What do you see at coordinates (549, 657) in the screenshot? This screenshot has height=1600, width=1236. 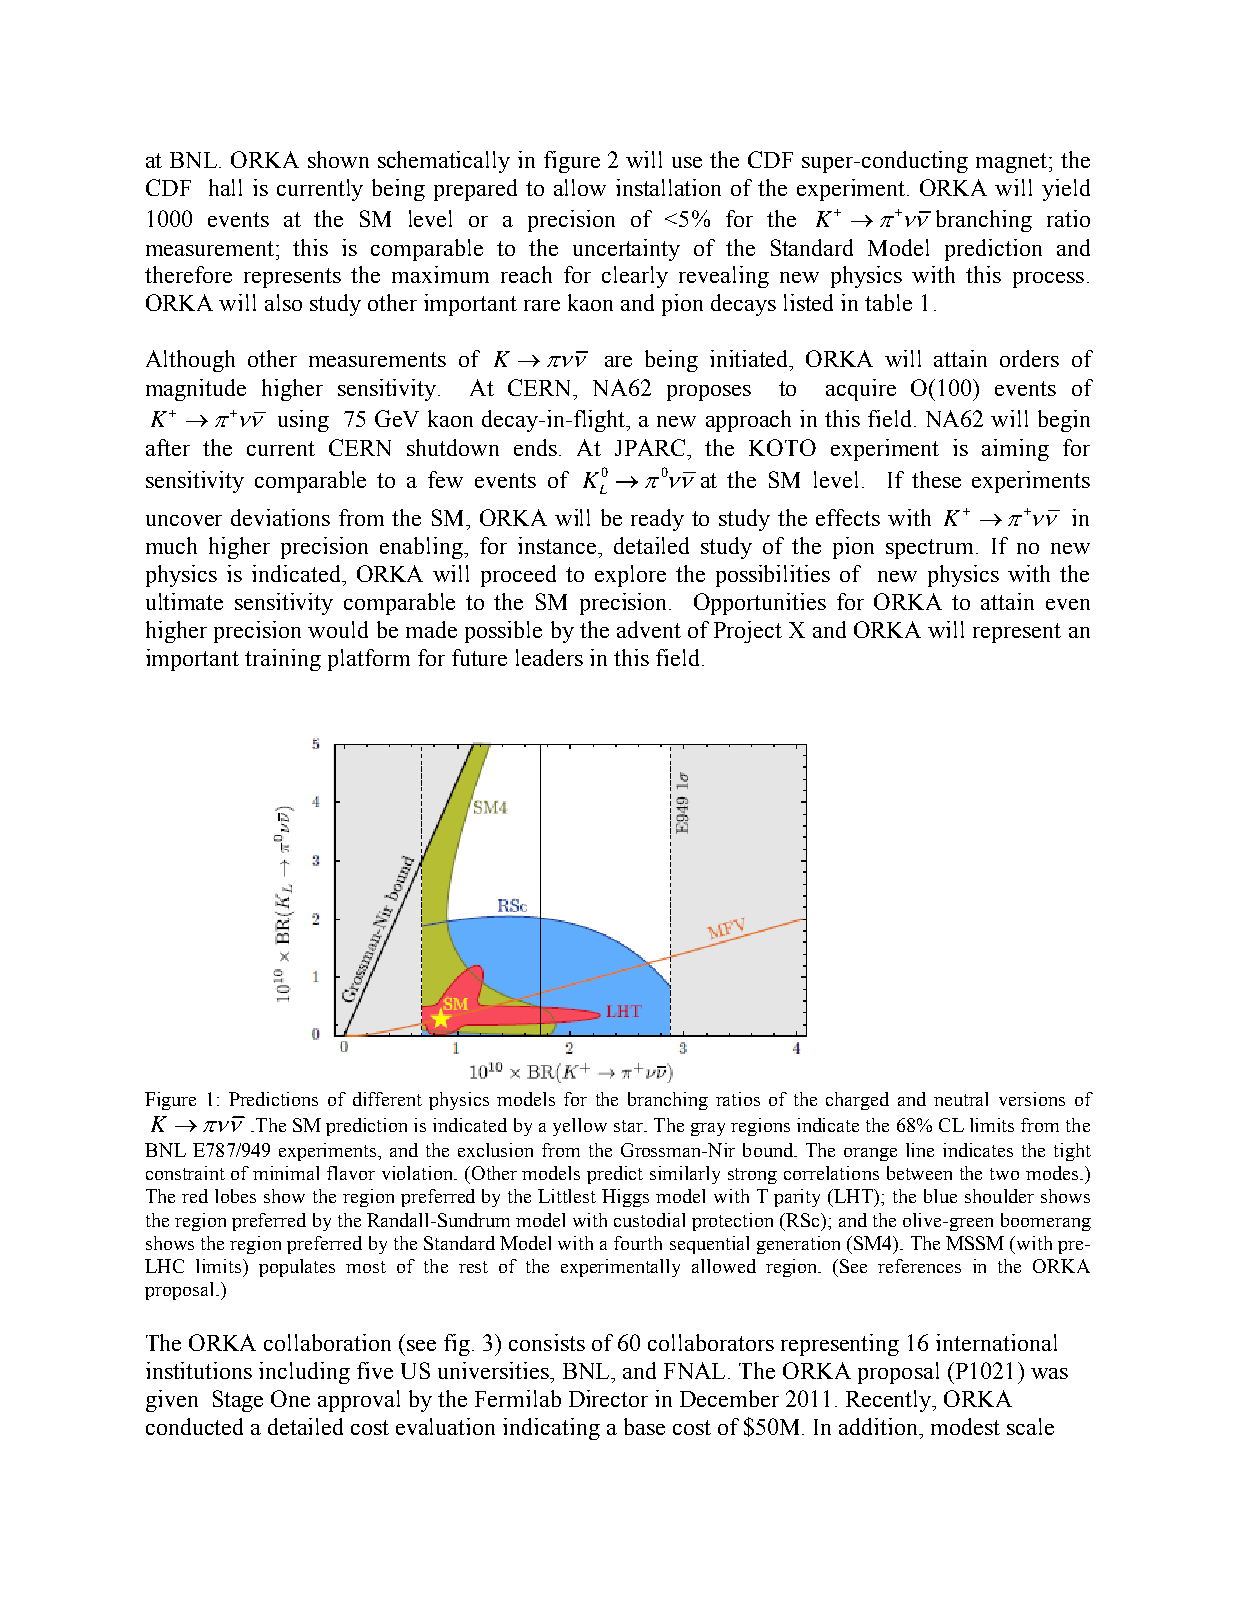 I see `leaders` at bounding box center [549, 657].
